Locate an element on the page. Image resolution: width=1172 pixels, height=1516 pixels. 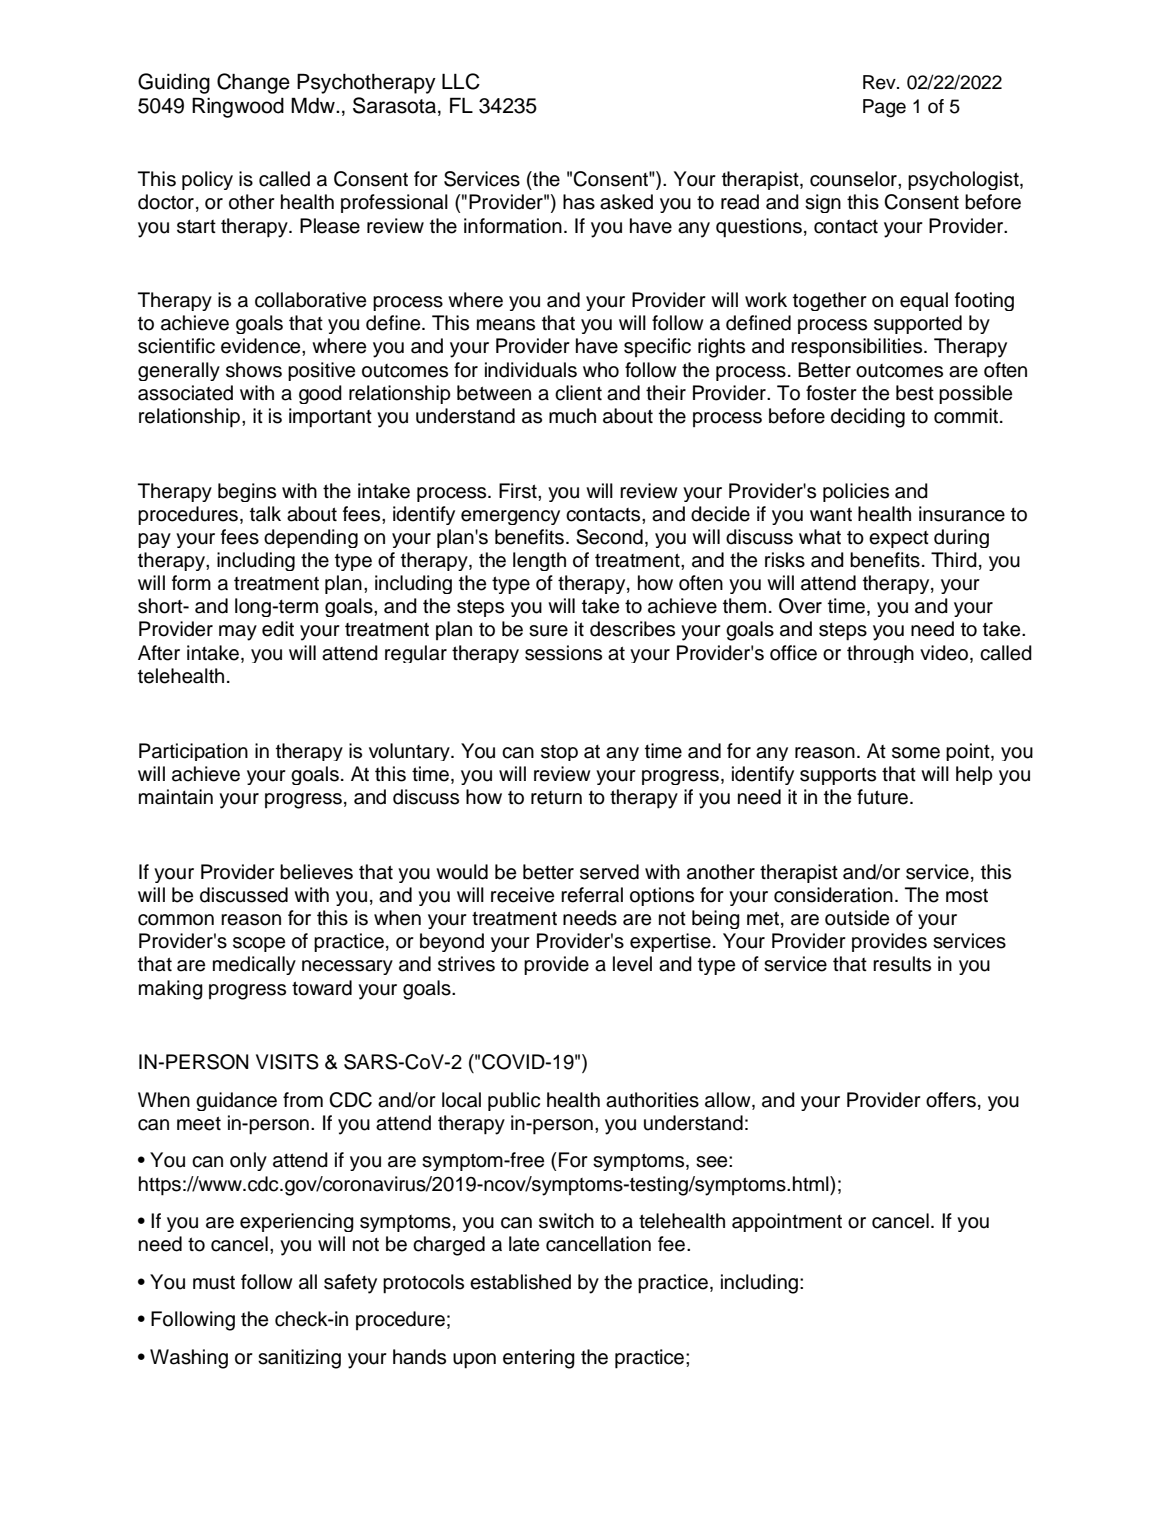
deciding is located at coordinates (868, 418).
